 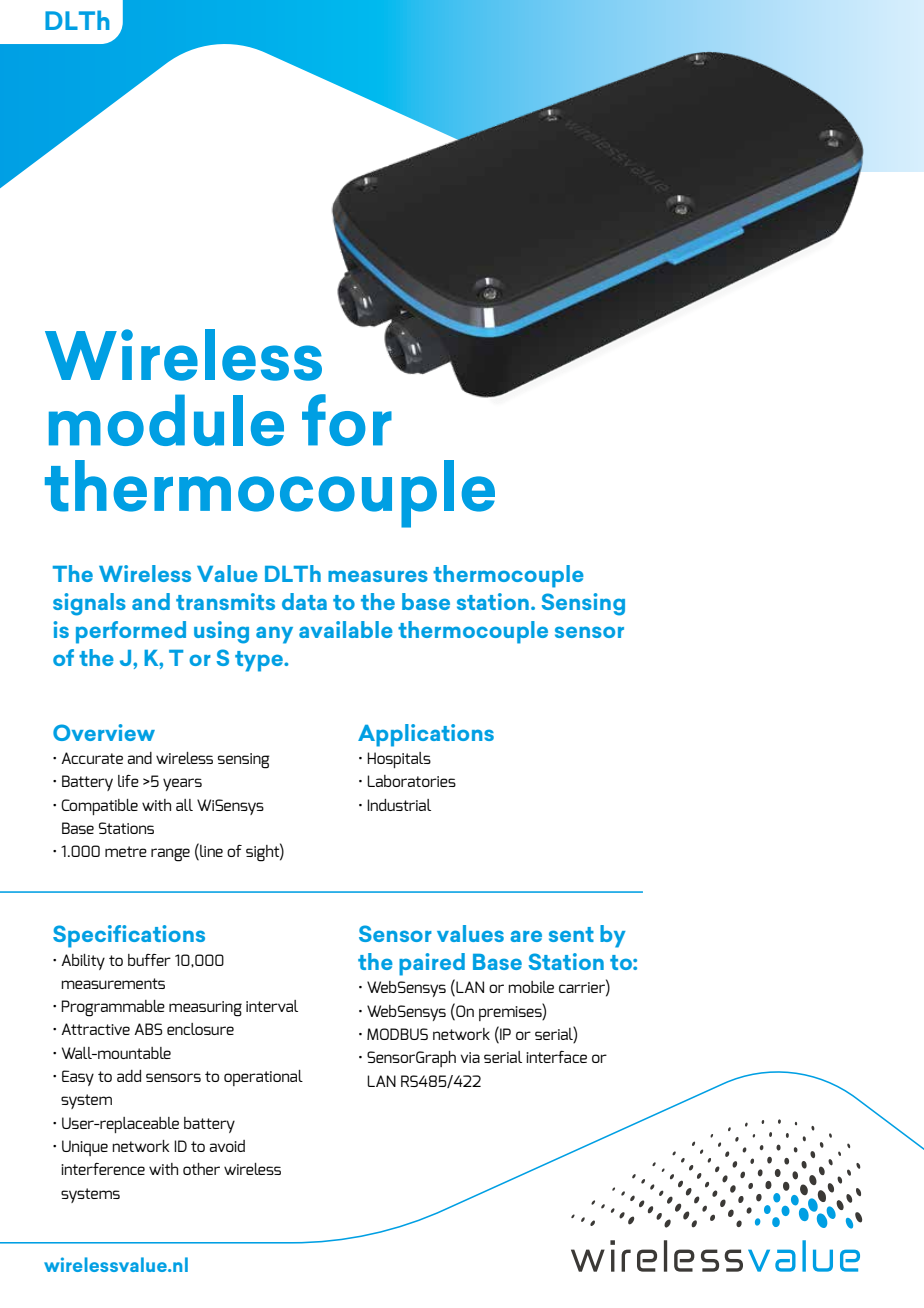 I want to click on available, so click(x=346, y=629).
